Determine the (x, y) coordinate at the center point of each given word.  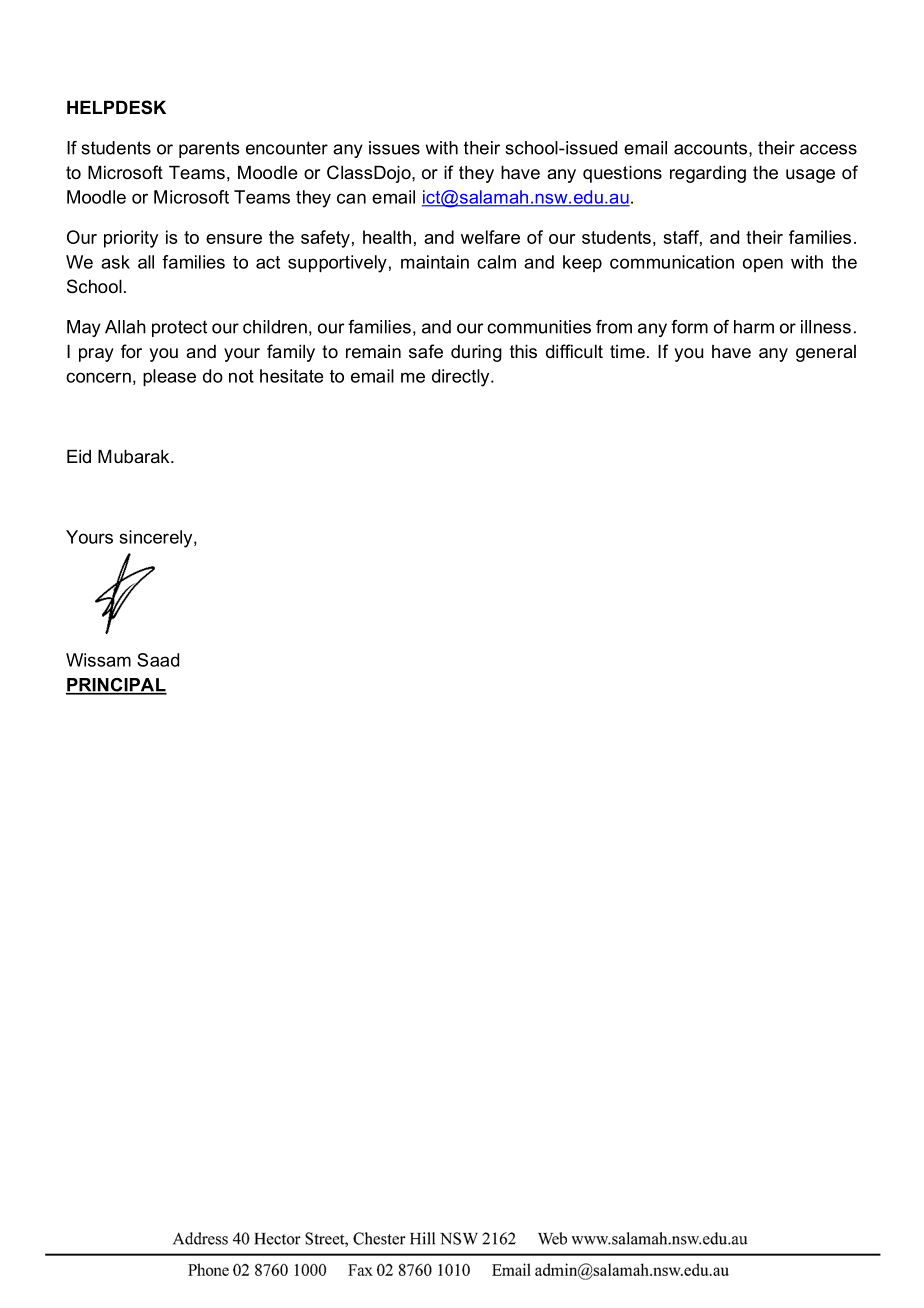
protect (179, 328)
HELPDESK (116, 107)
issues (394, 148)
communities (539, 327)
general (826, 353)
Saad (158, 660)
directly (462, 378)
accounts (710, 148)
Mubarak (135, 456)
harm (754, 327)
